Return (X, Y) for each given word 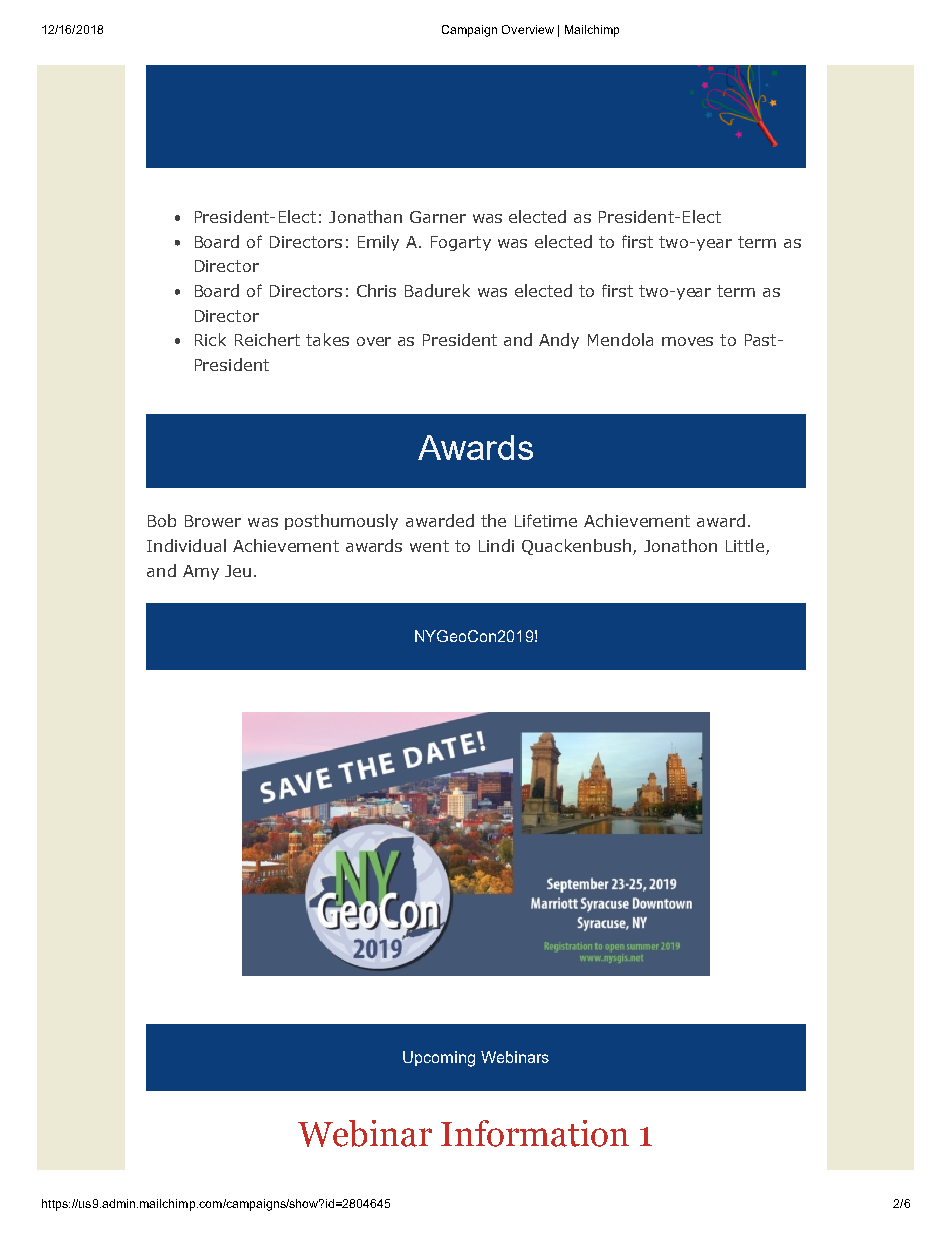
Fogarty (461, 243)
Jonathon (680, 545)
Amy (201, 572)
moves (687, 341)
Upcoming (439, 1059)
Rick (210, 339)
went (429, 546)
